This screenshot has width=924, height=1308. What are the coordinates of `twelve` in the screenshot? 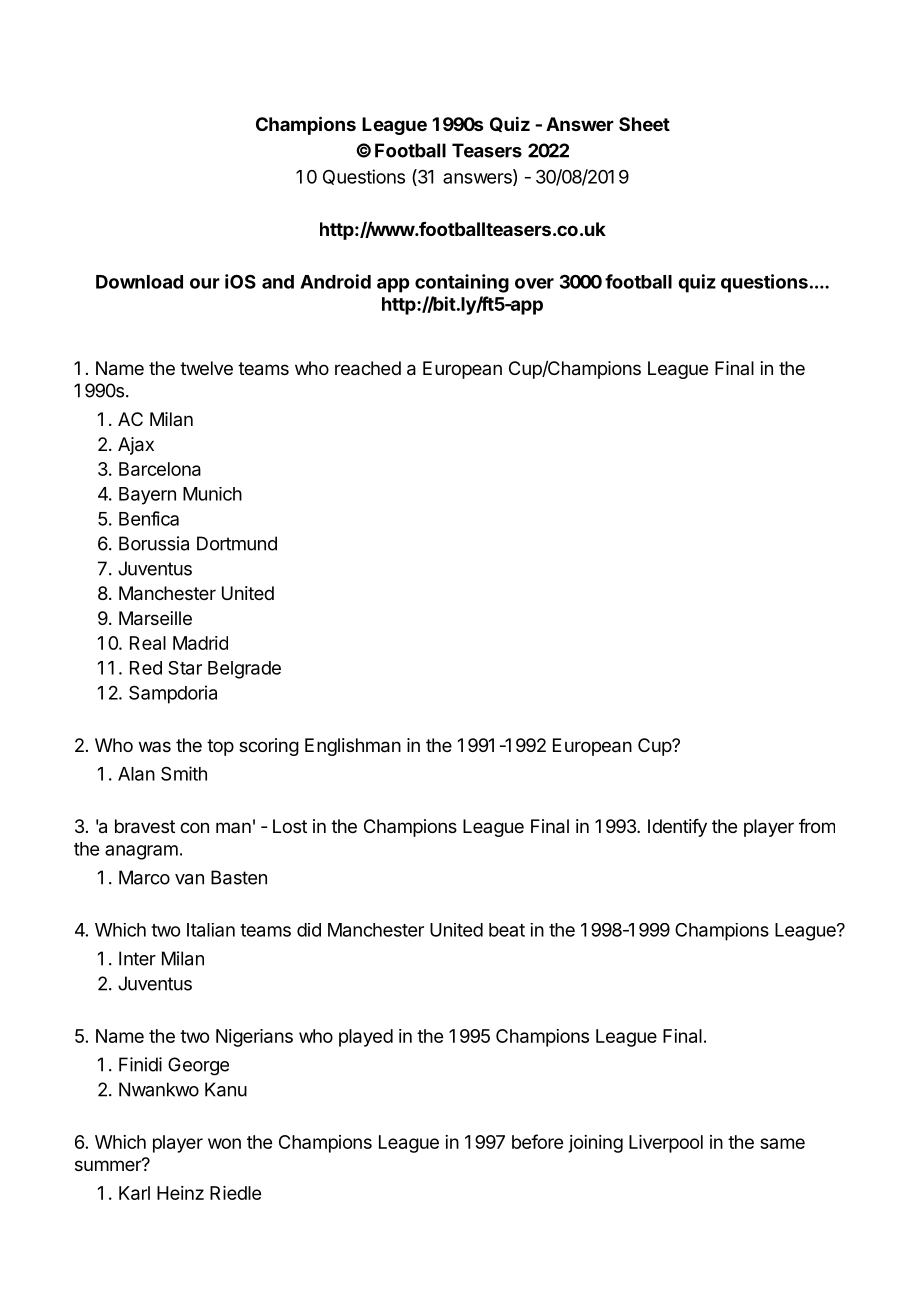 It's located at (206, 368).
